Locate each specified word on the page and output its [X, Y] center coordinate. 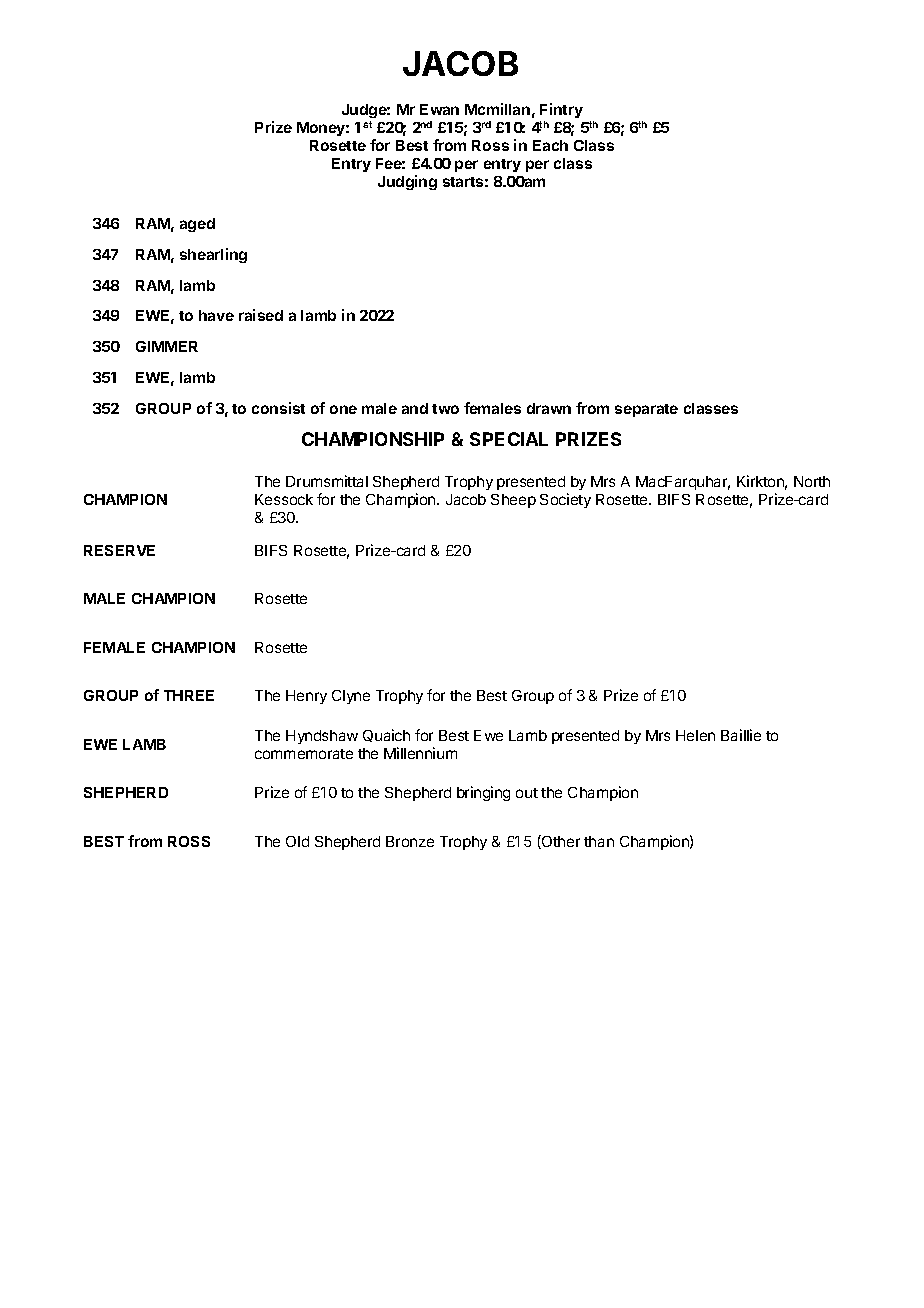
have [216, 315]
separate [646, 410]
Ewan [439, 109]
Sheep [513, 501]
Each [550, 145]
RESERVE [119, 550]
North [812, 481]
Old [297, 841]
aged [197, 225]
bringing [483, 793]
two [445, 409]
